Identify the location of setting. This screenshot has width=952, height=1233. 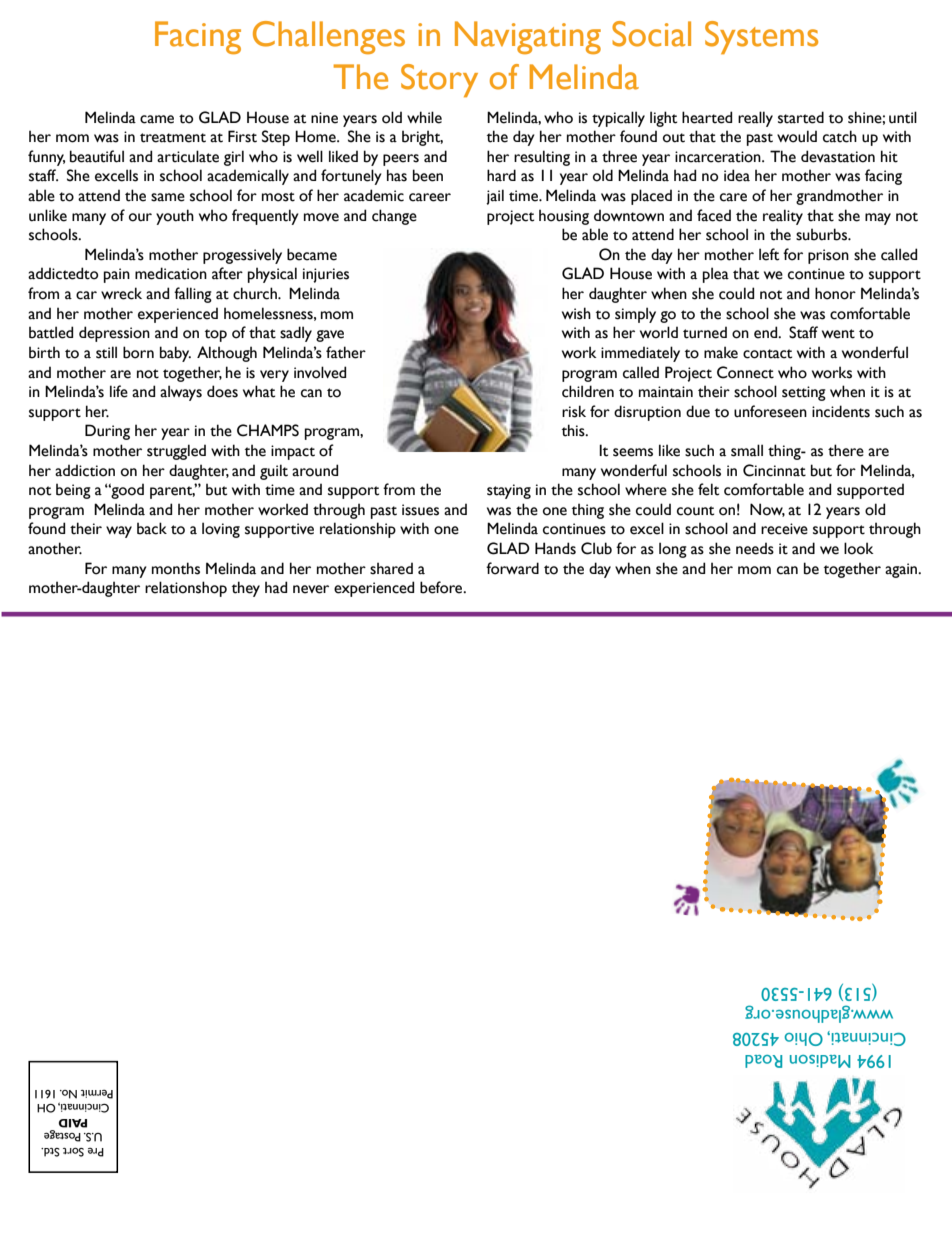
(804, 393).
